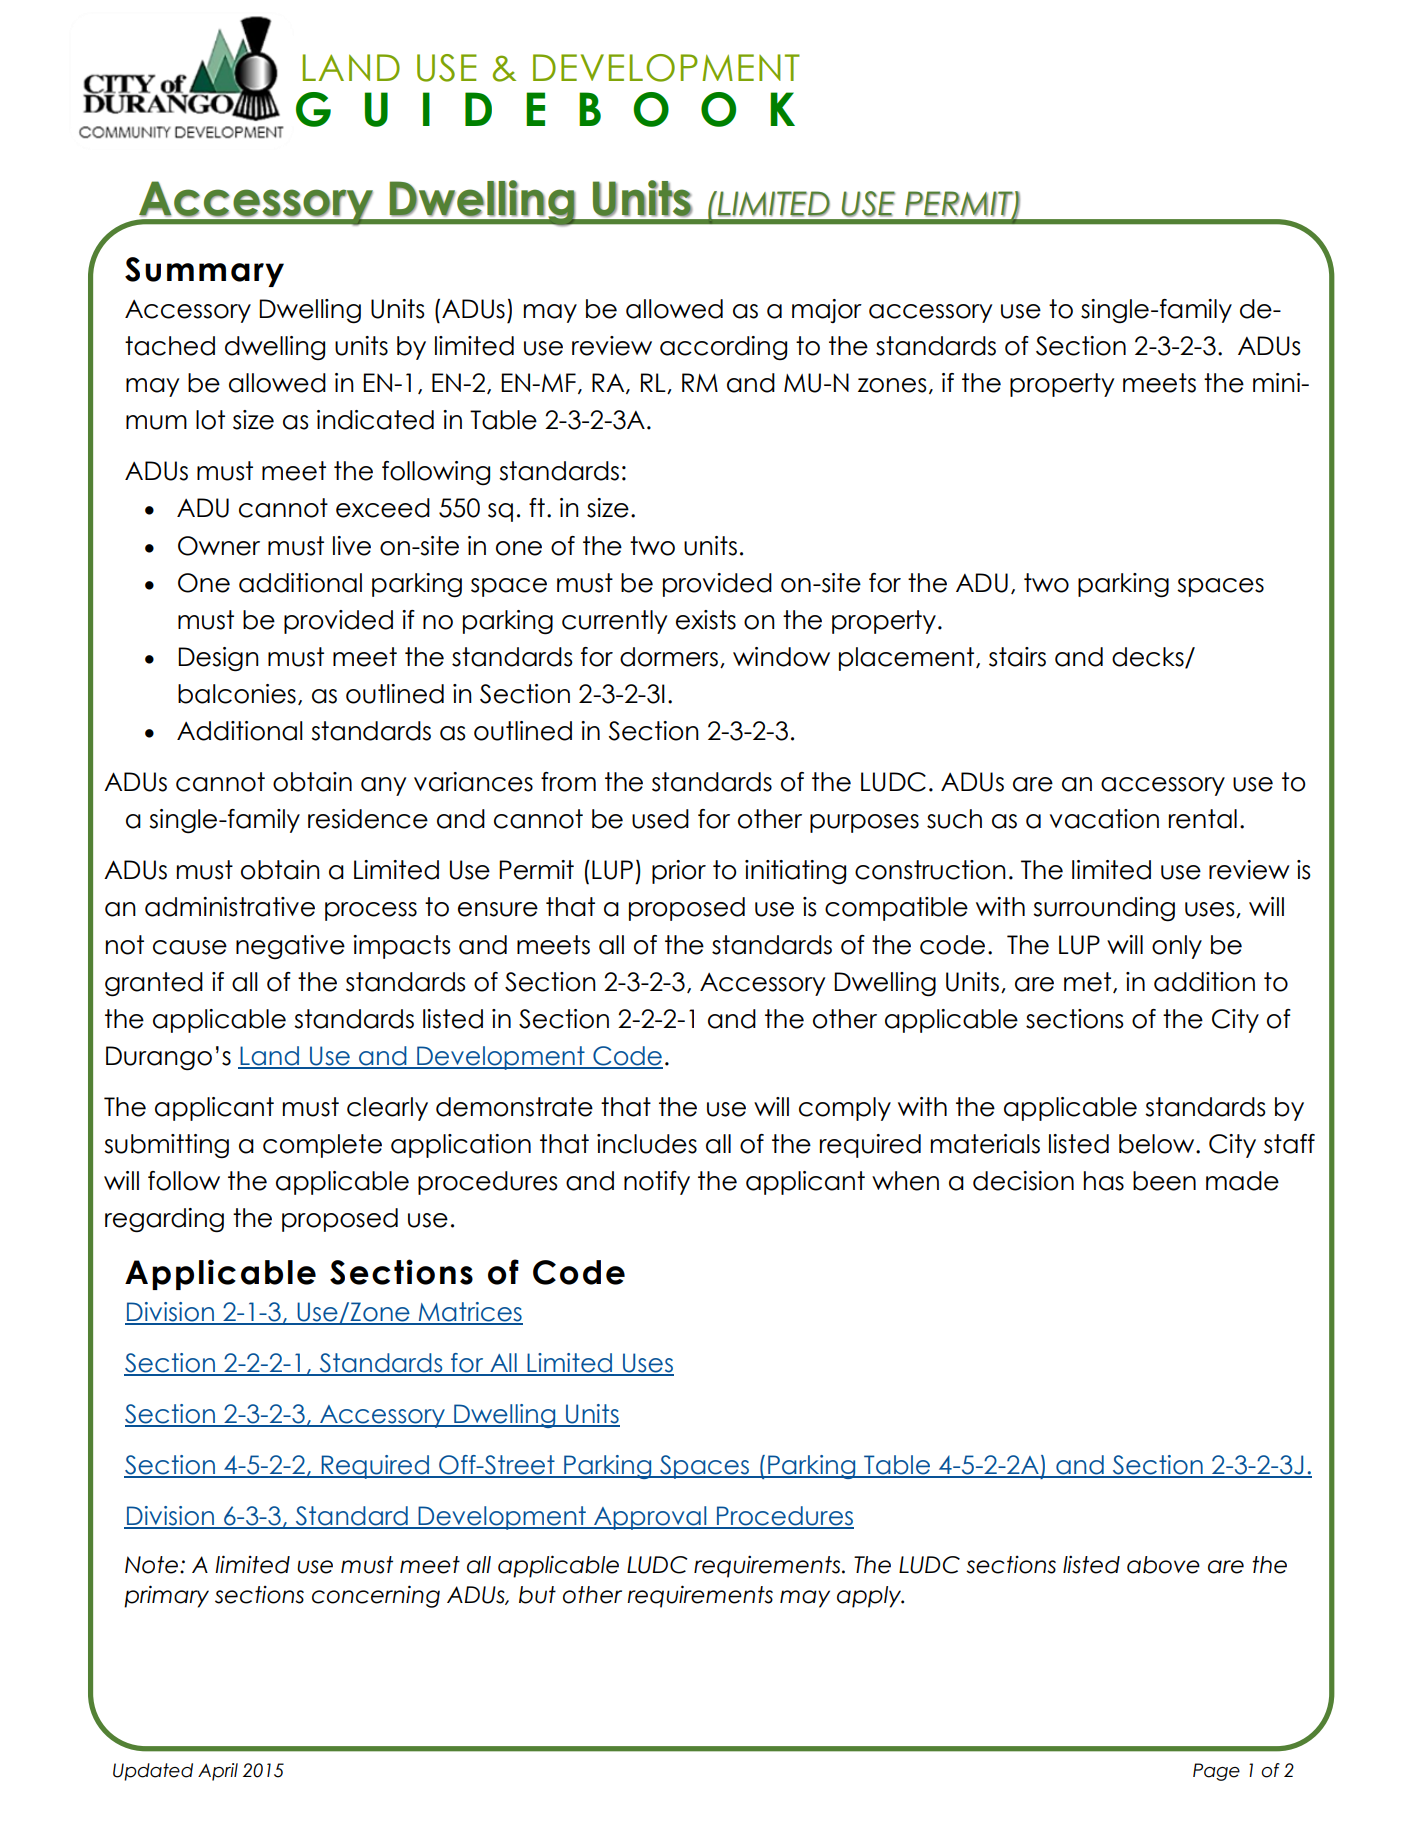 Image resolution: width=1415 pixels, height=1832 pixels. I want to click on major, so click(827, 311).
